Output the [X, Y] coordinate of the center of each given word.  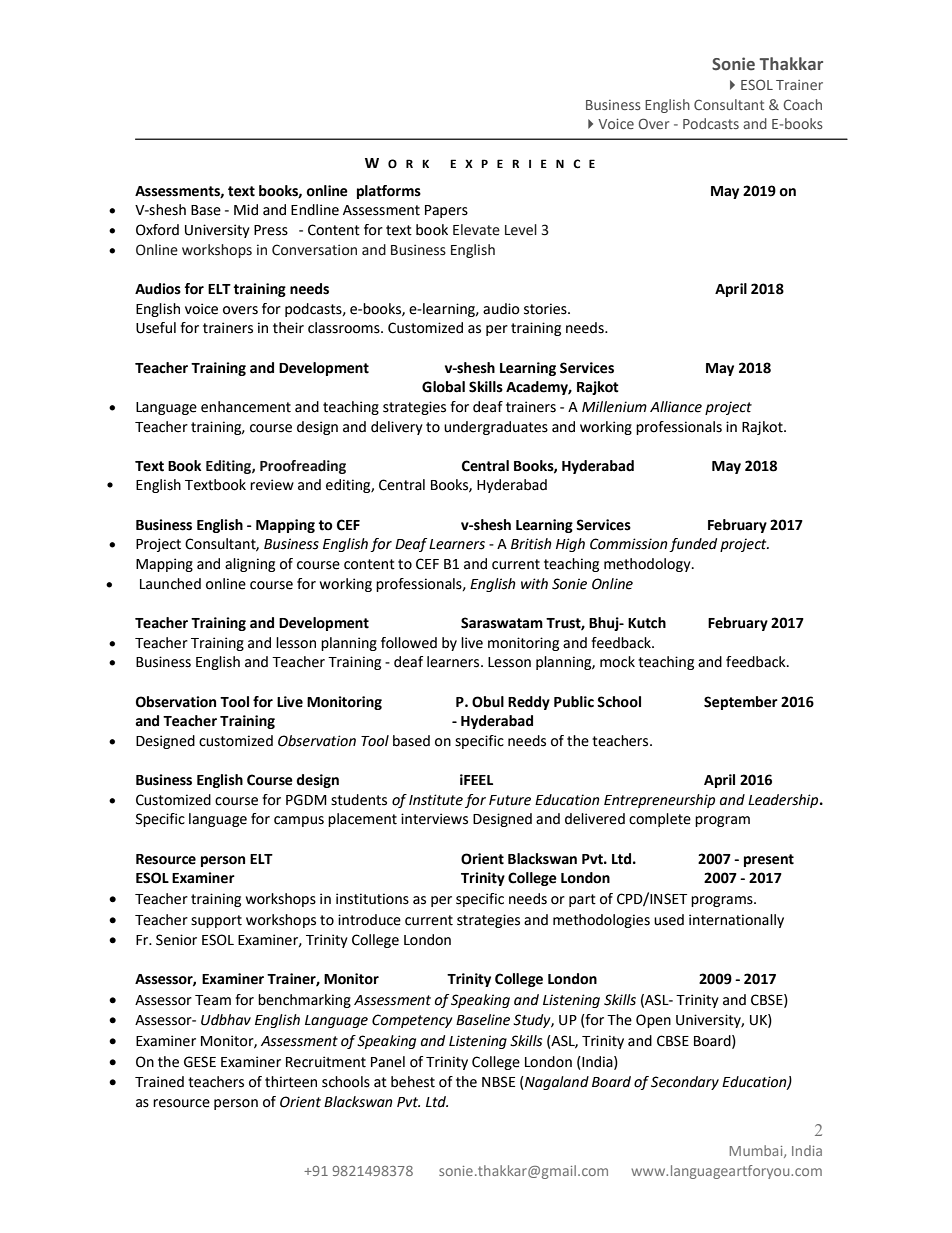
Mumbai [757, 1151]
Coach [802, 104]
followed [409, 643]
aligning [250, 565]
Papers [446, 211]
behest [413, 1082]
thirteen [291, 1082]
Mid [246, 210]
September [741, 703]
